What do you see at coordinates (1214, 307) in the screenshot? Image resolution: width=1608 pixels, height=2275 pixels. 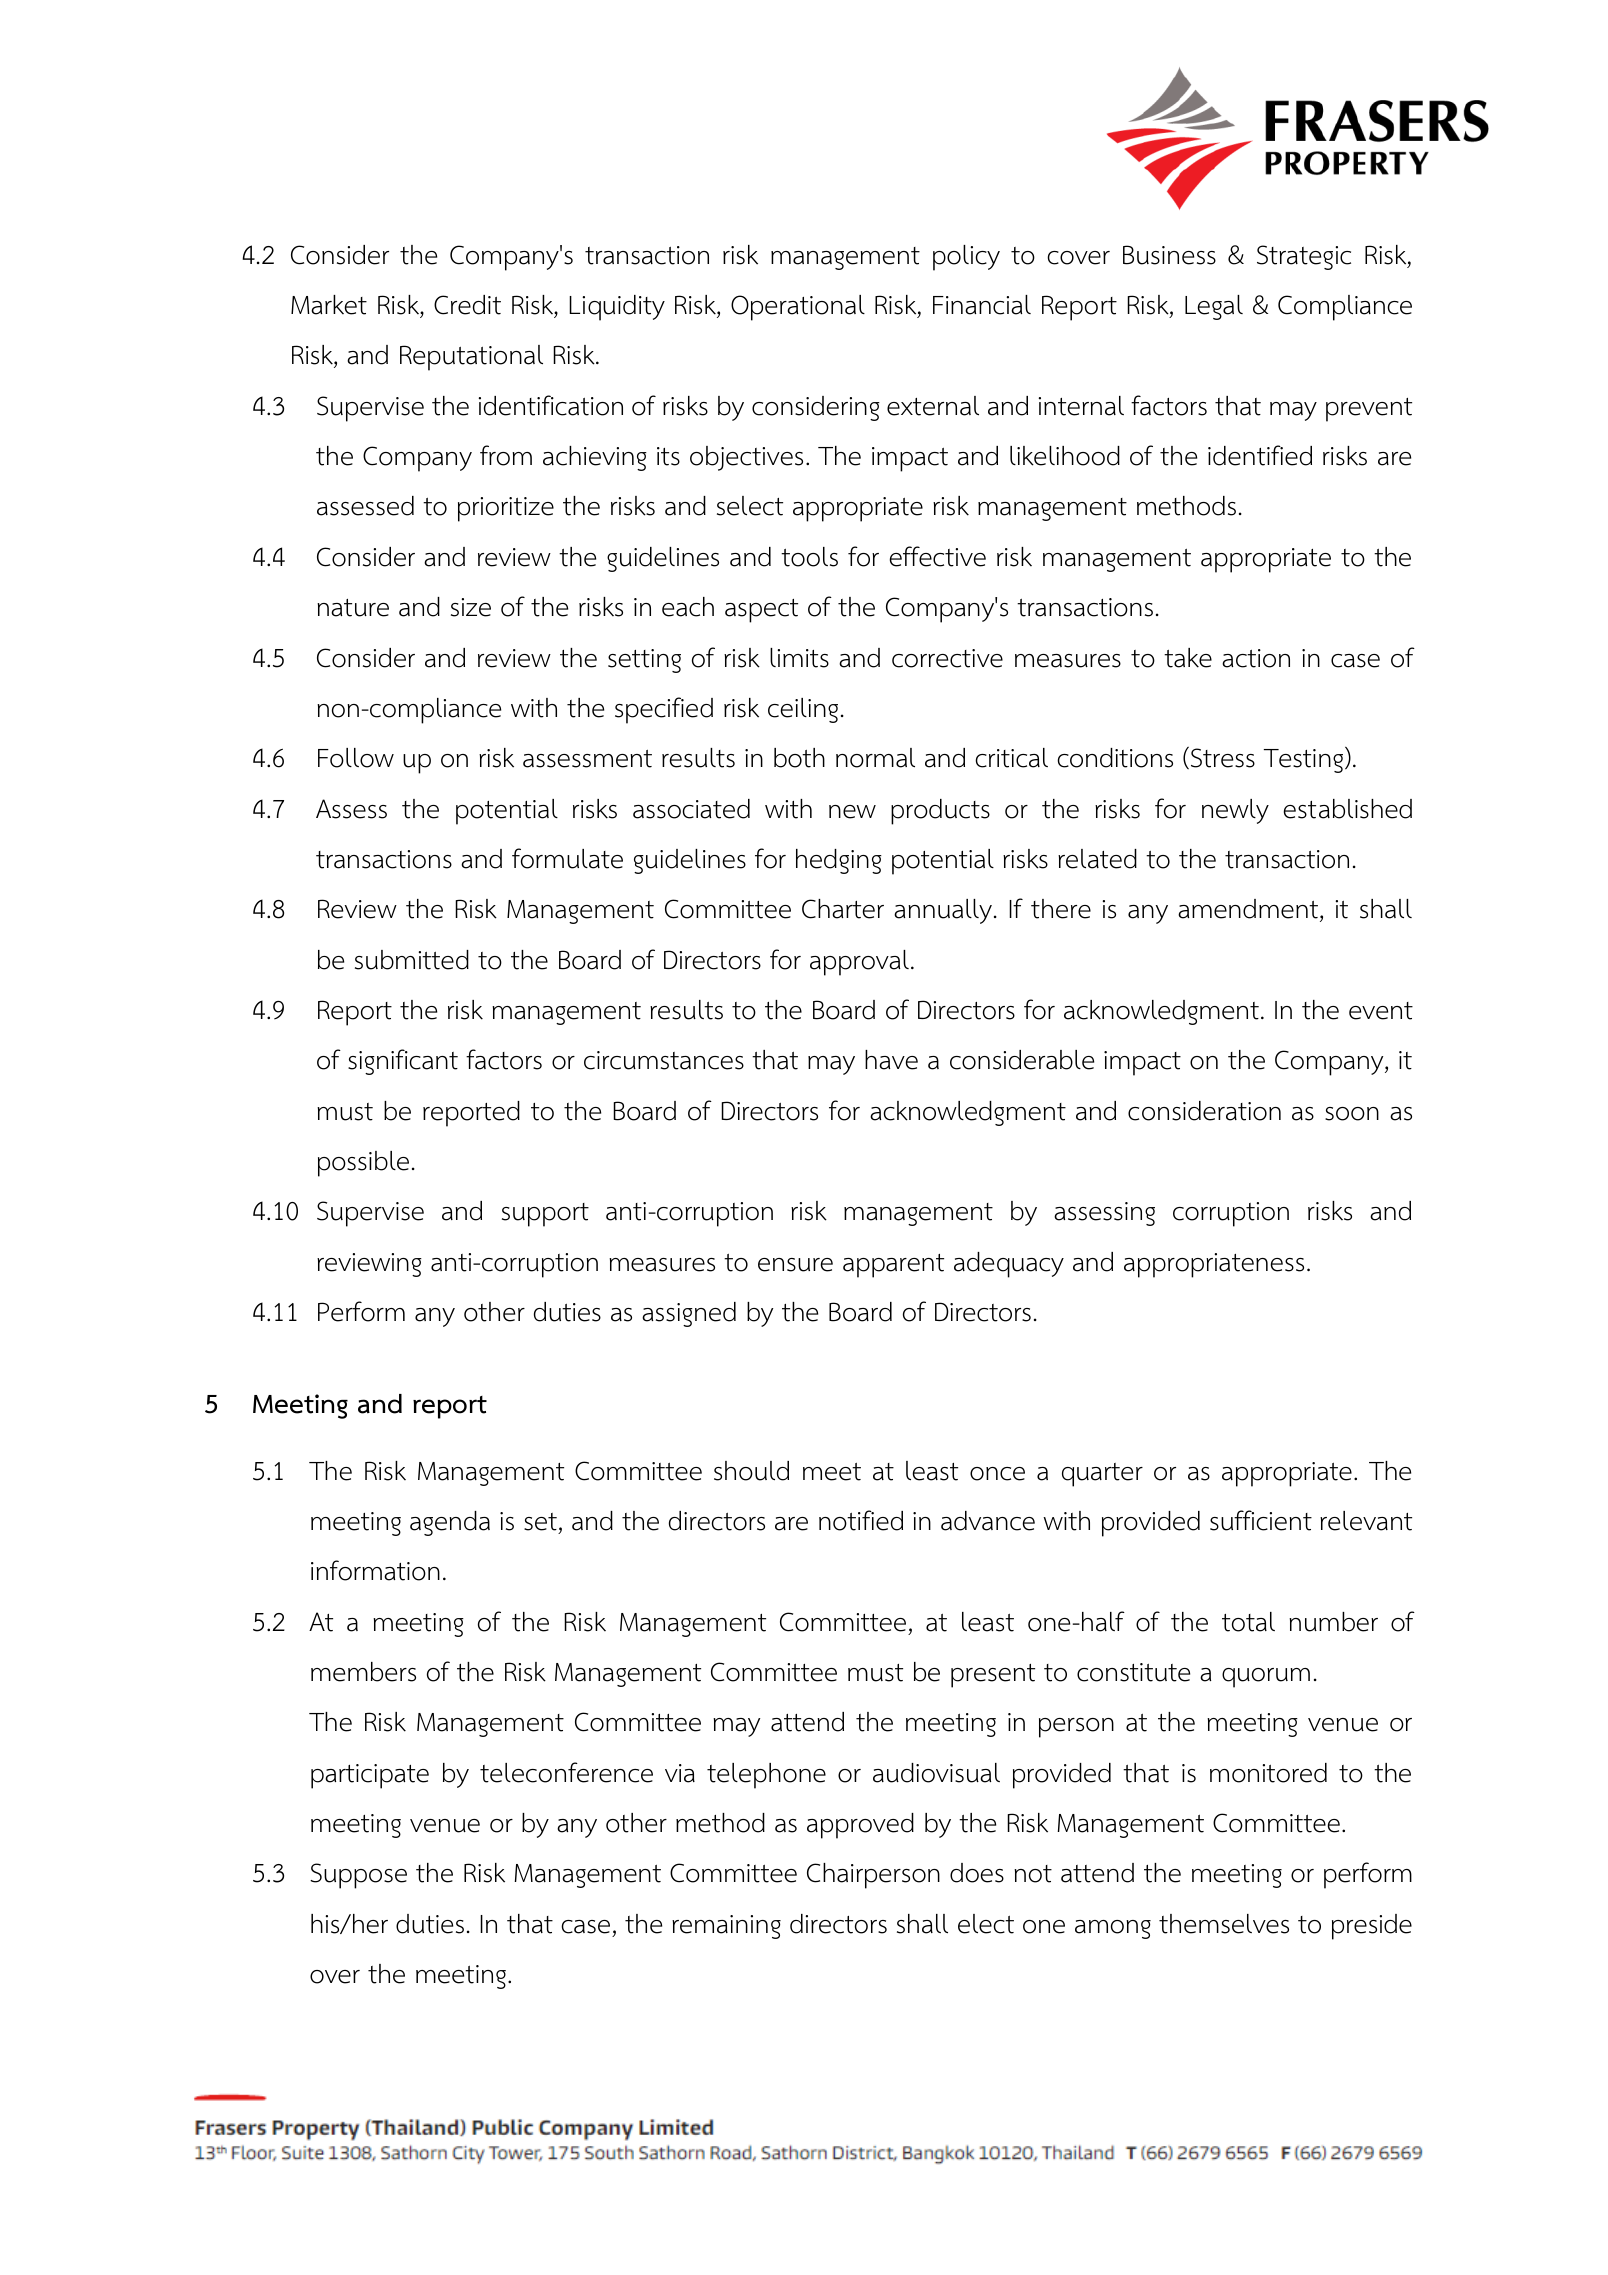 I see `Legal` at bounding box center [1214, 307].
